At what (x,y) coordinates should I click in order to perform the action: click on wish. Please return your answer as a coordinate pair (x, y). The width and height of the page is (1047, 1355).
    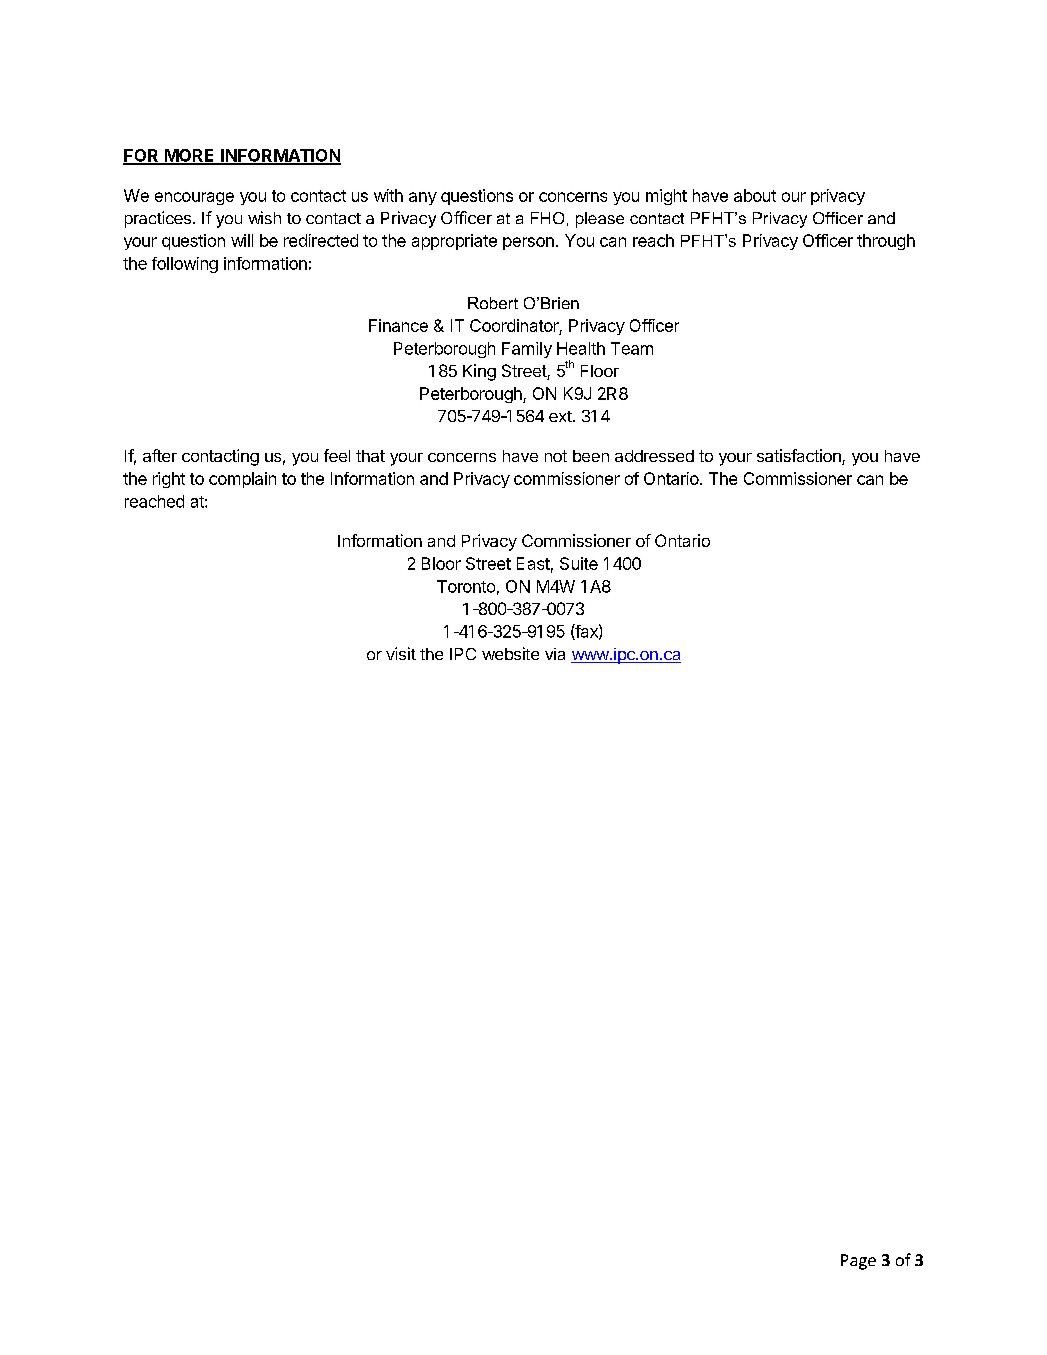
    Looking at the image, I should click on (264, 217).
